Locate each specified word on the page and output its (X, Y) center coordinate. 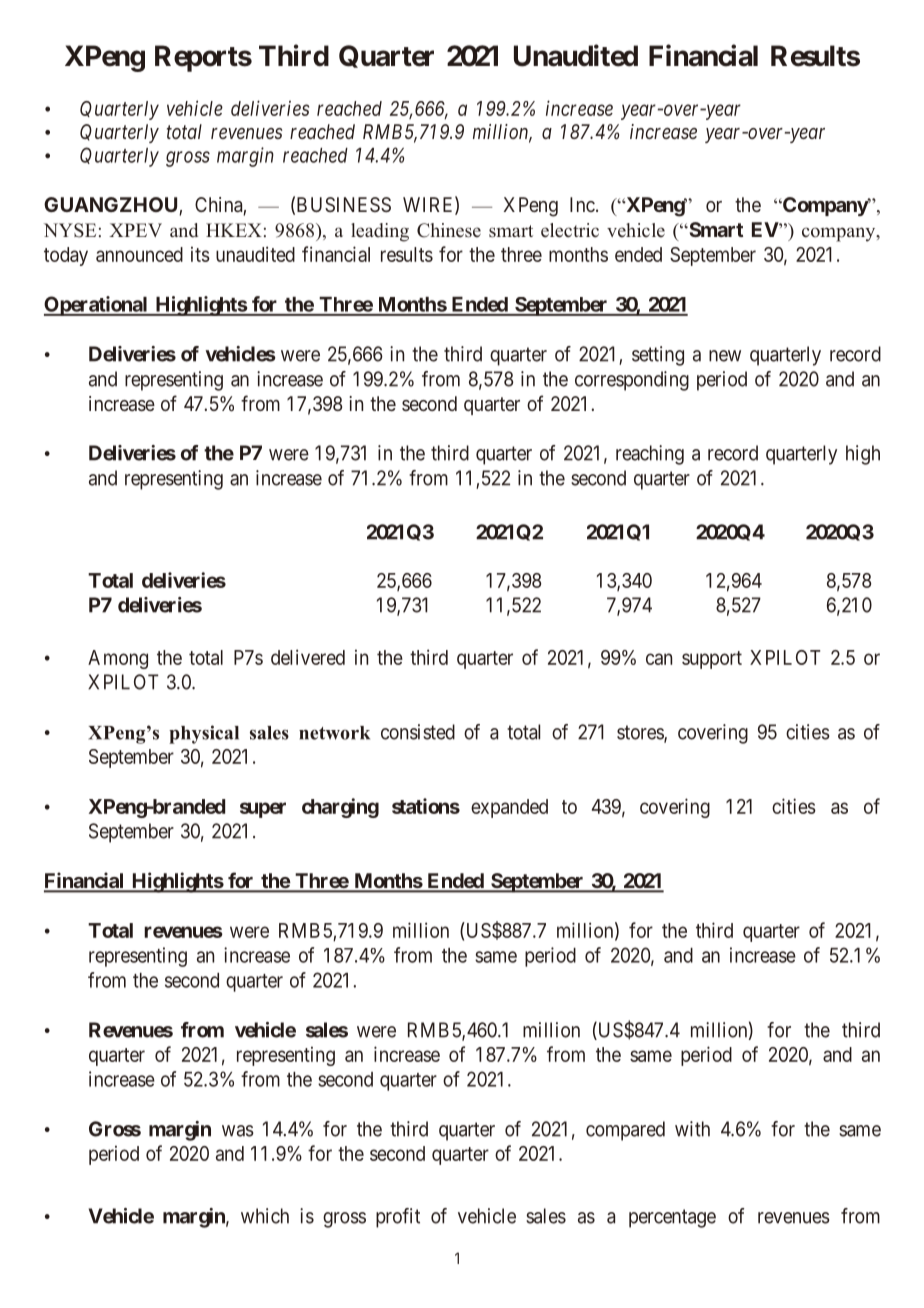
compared (625, 1131)
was (238, 1131)
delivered (308, 657)
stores (641, 733)
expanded (509, 808)
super (263, 810)
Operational (97, 306)
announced (139, 254)
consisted (418, 732)
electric (570, 230)
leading (380, 232)
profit (398, 1218)
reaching (650, 455)
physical (204, 734)
